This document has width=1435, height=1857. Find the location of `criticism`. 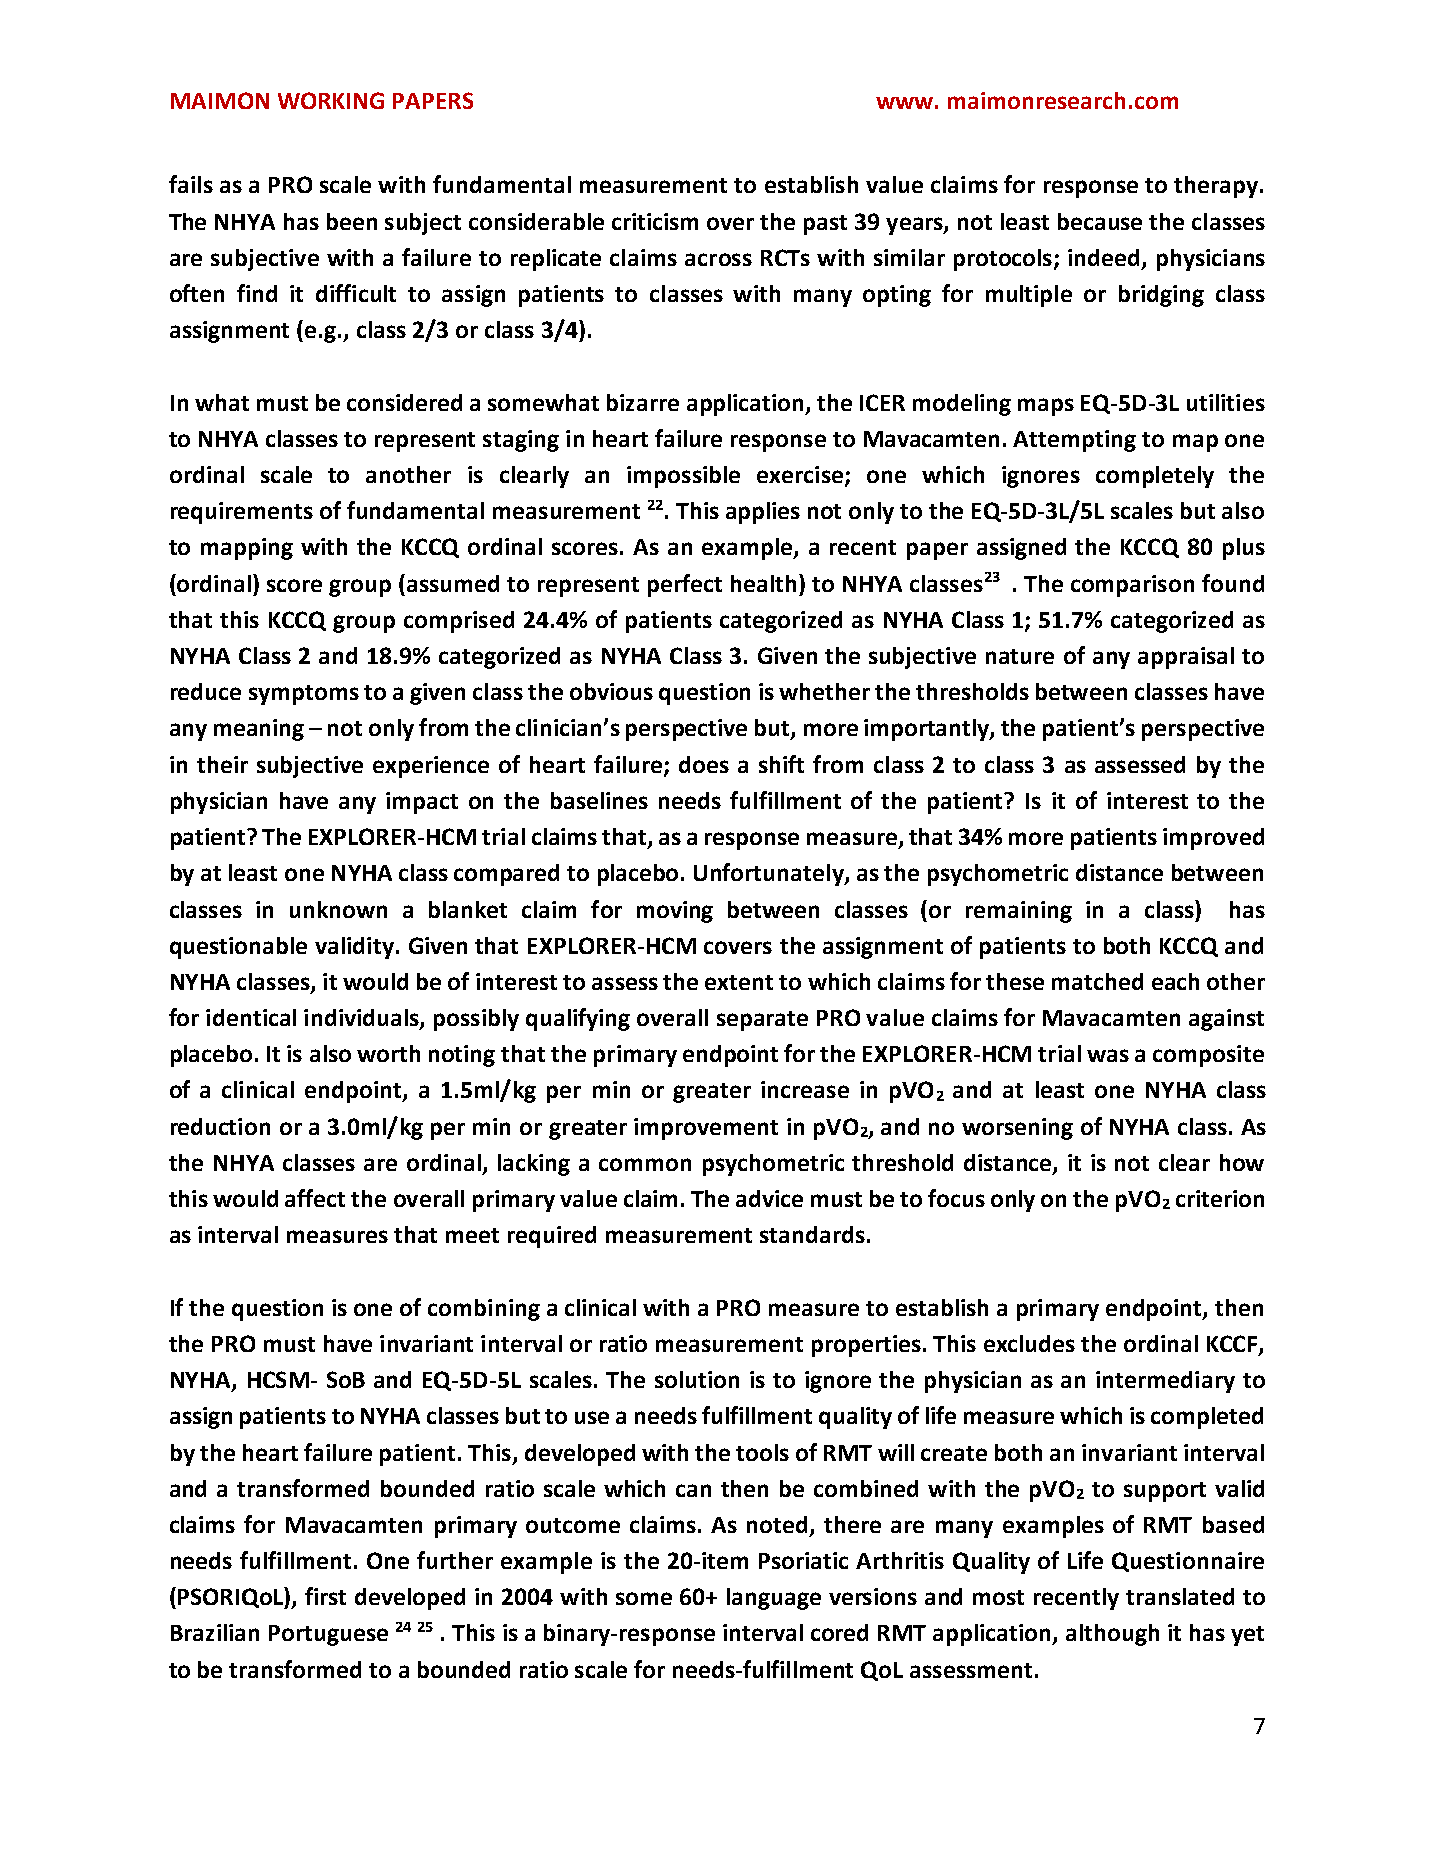

criticism is located at coordinates (655, 221).
